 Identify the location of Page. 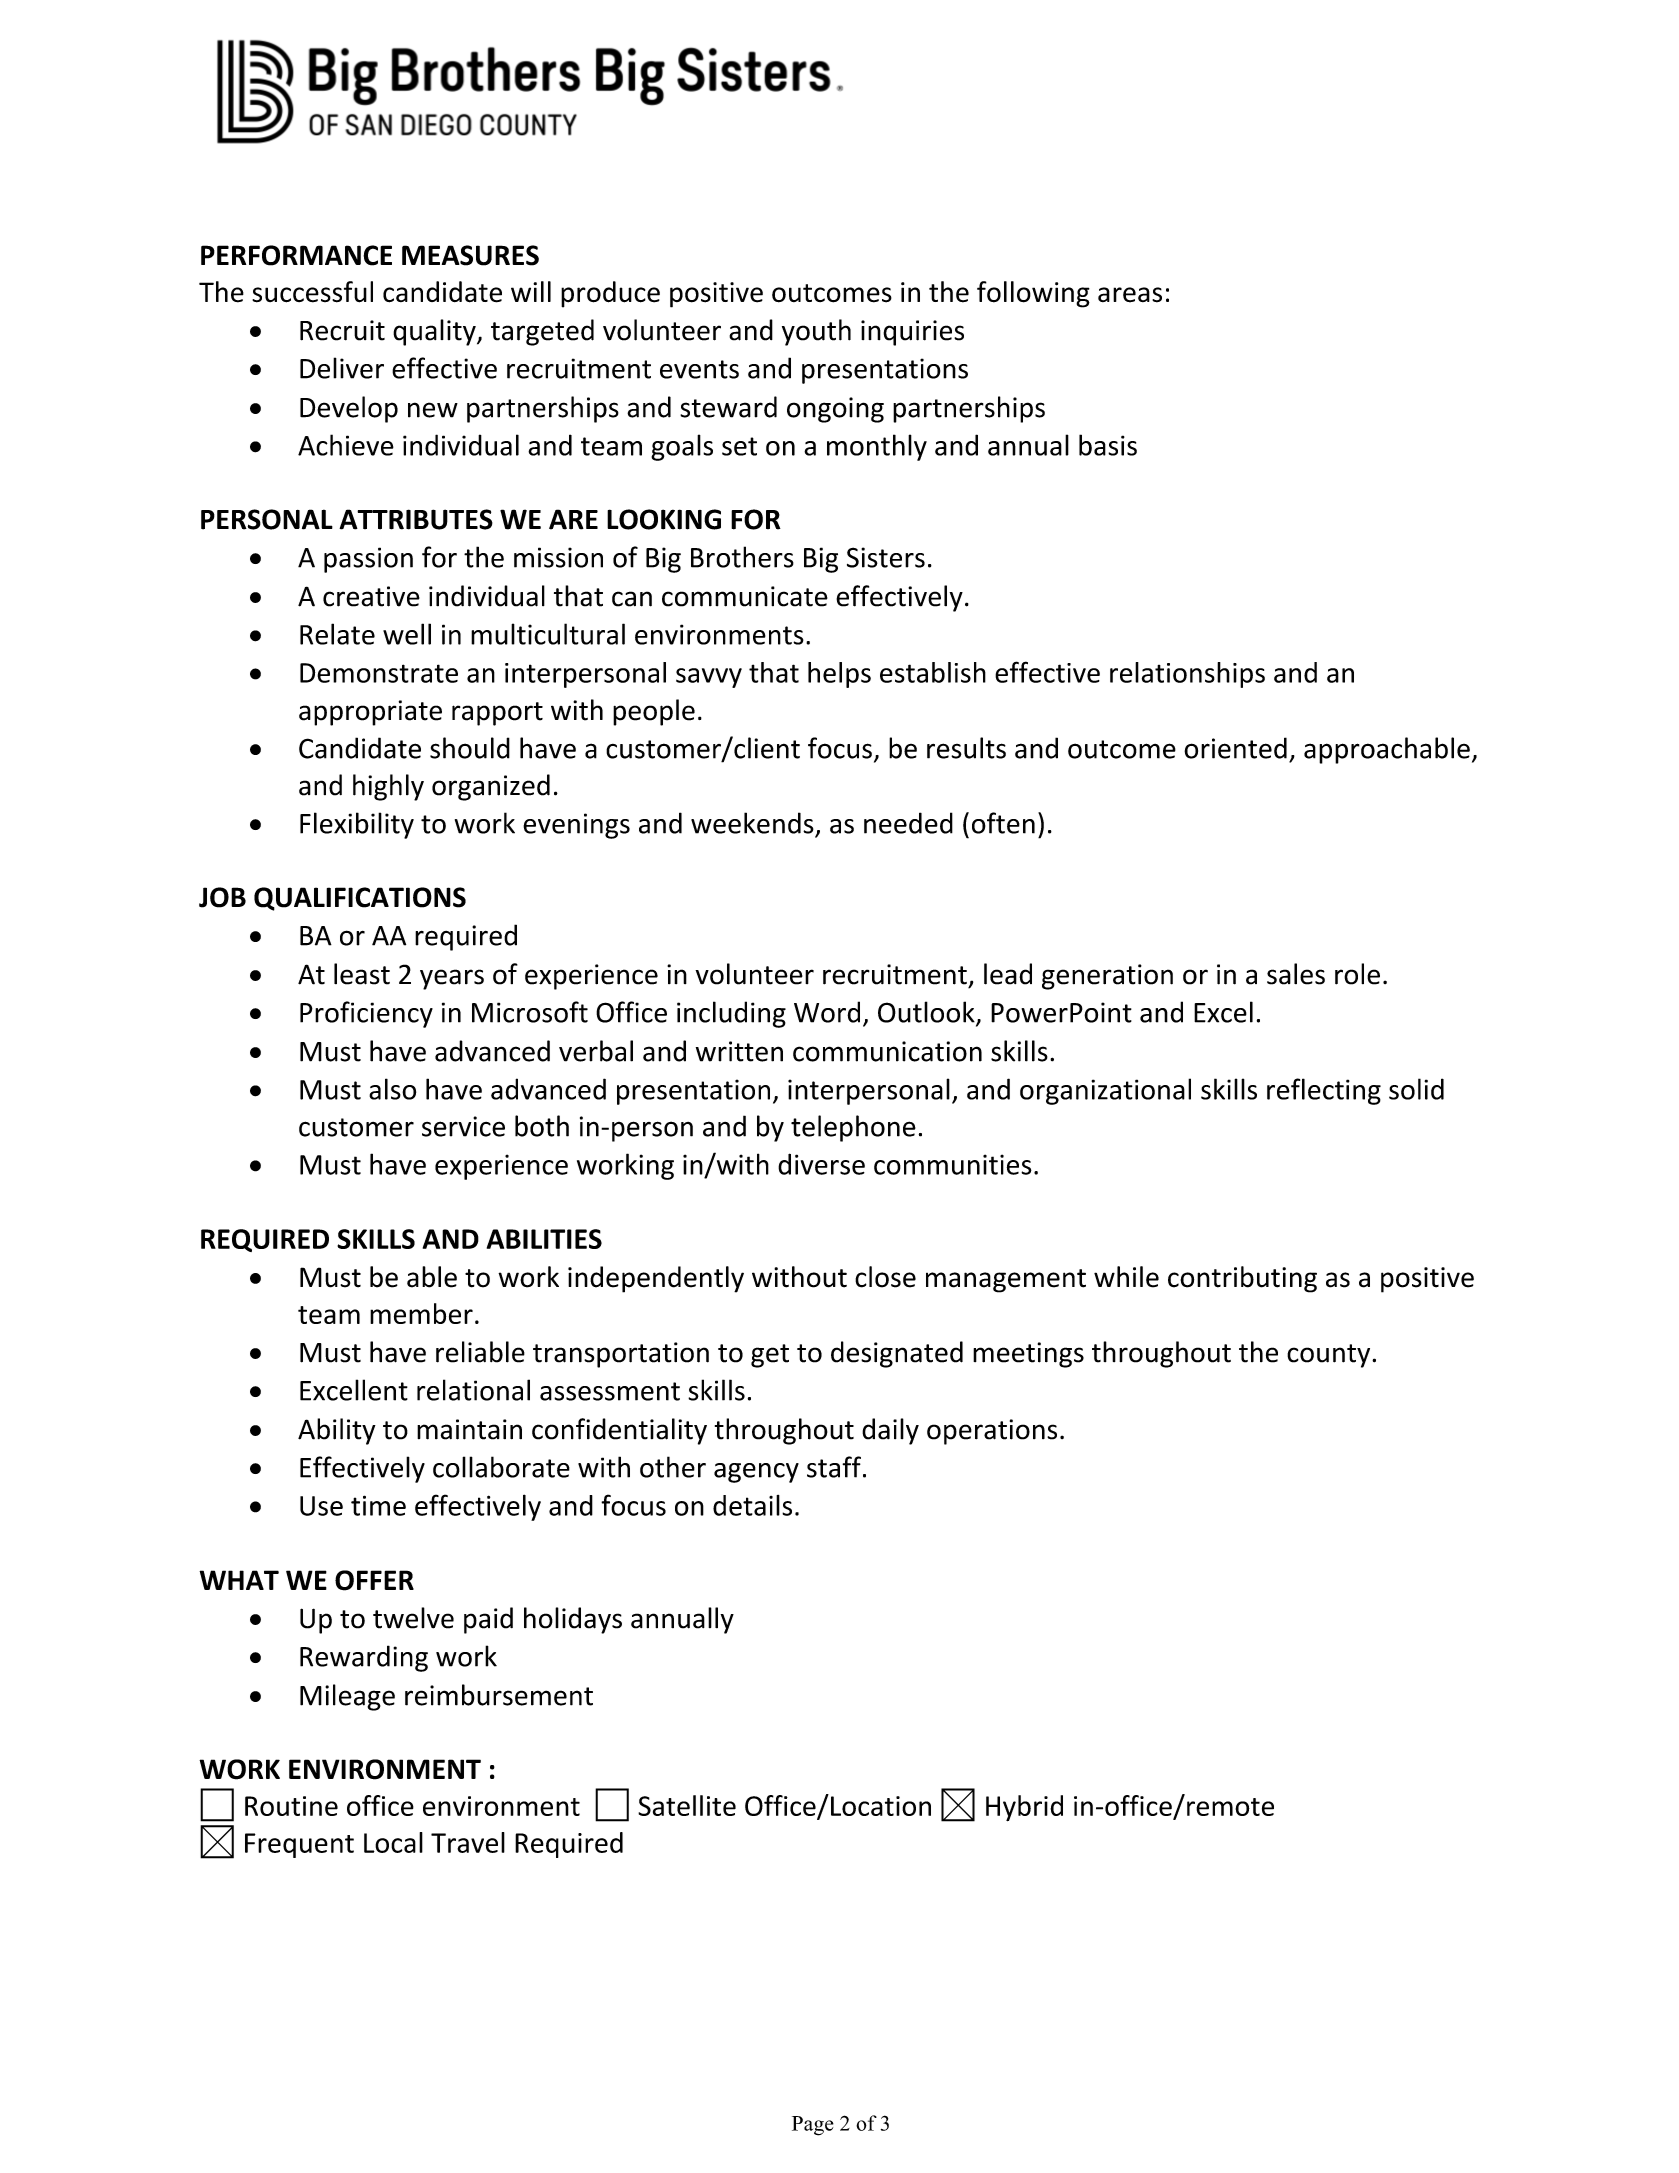
(813, 2126).
